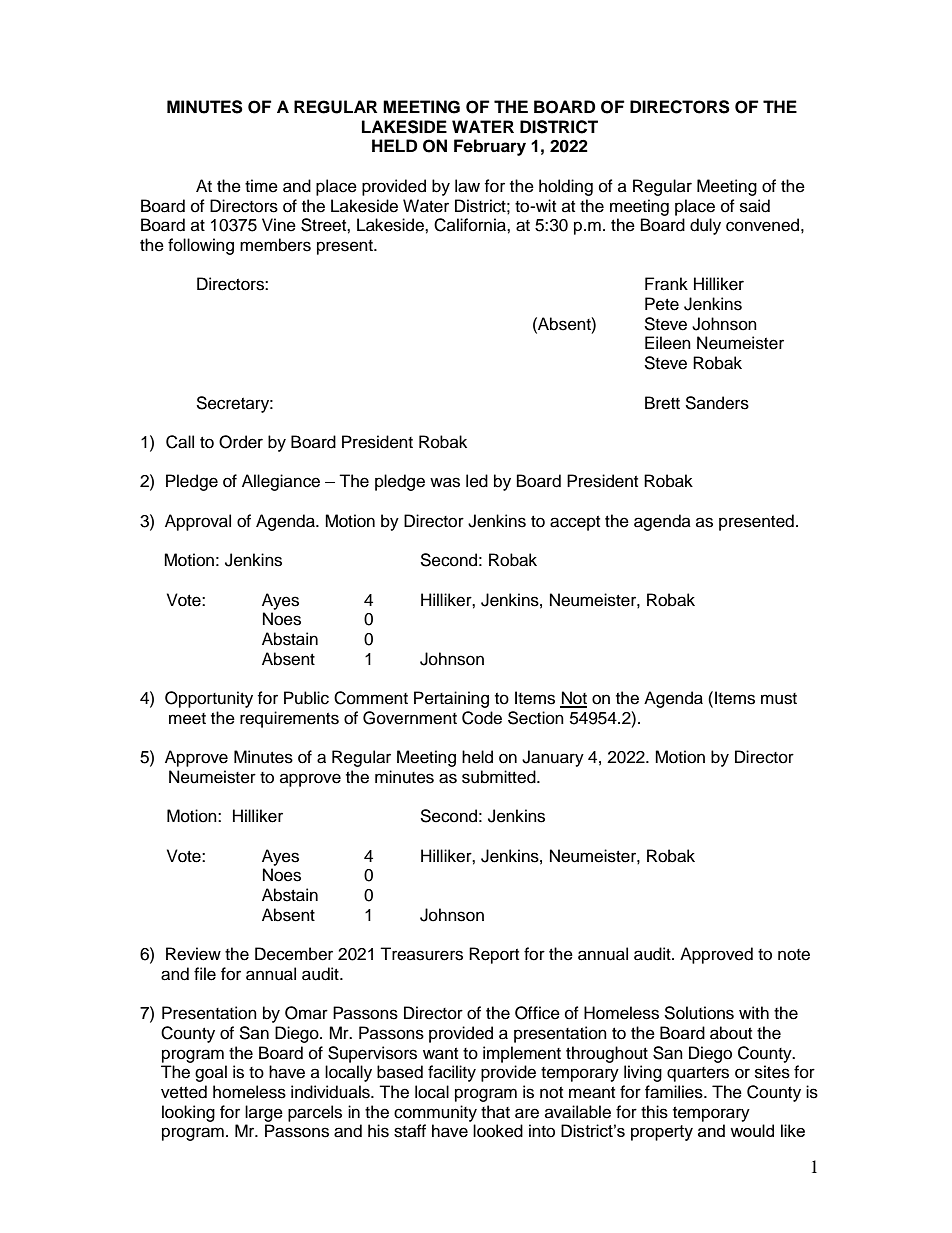  What do you see at coordinates (261, 186) in the image?
I see `time` at bounding box center [261, 186].
